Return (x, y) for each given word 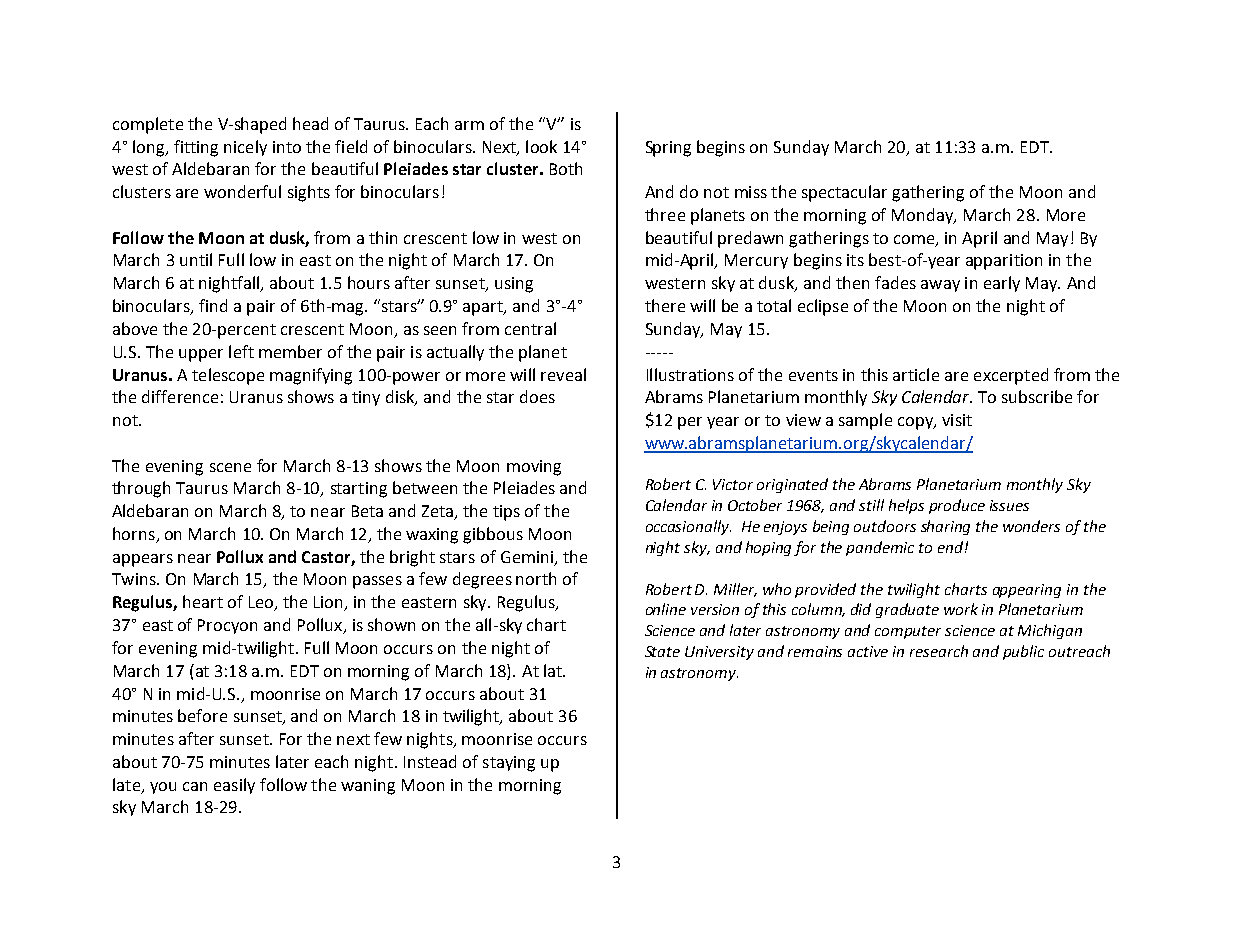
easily (234, 786)
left (241, 351)
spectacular (844, 193)
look (541, 146)
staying (509, 764)
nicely (245, 148)
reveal (563, 374)
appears (143, 560)
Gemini (527, 557)
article (916, 374)
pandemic (880, 548)
